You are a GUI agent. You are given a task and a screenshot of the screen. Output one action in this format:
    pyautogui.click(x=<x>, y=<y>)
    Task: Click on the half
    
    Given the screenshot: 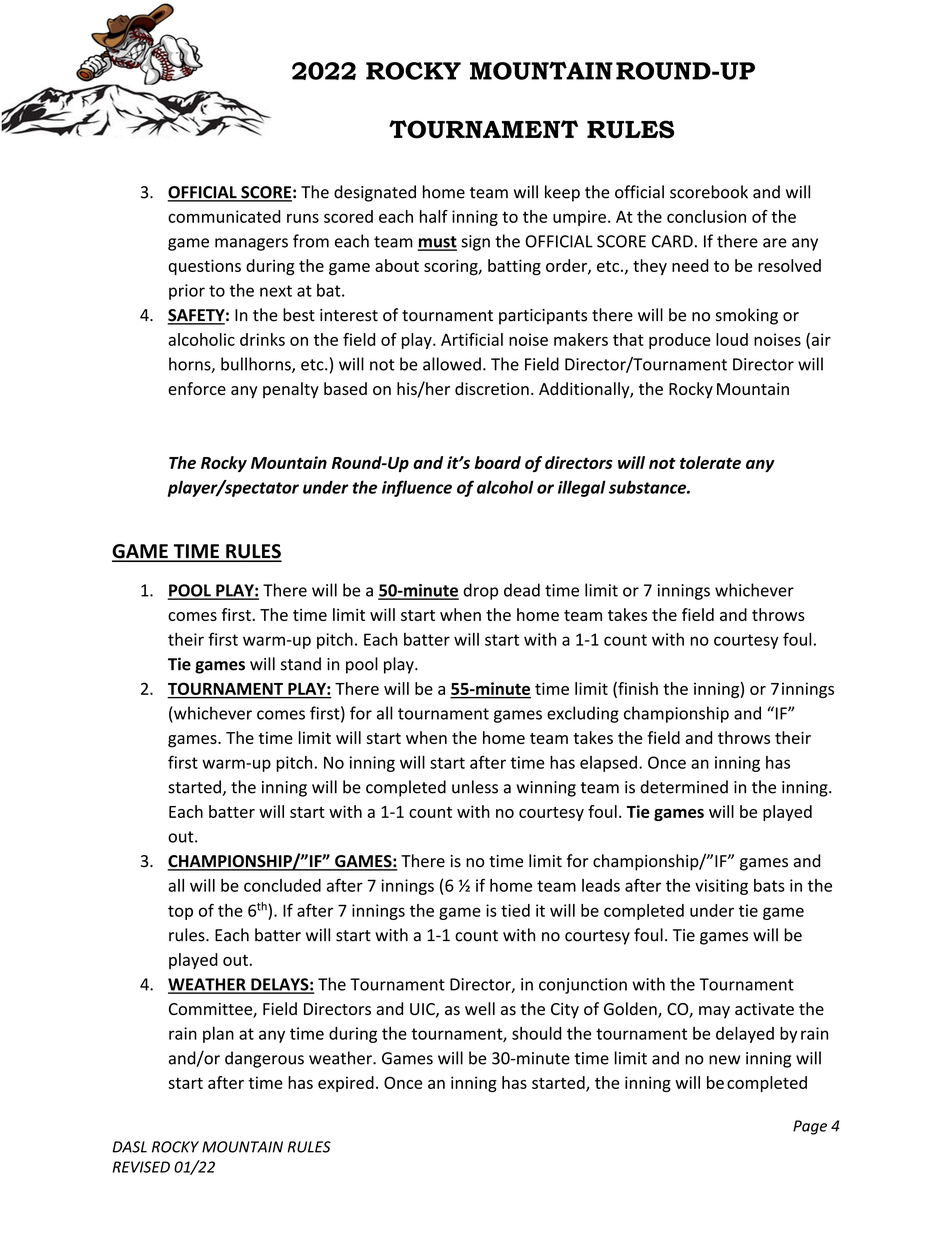 What is the action you would take?
    pyautogui.click(x=434, y=216)
